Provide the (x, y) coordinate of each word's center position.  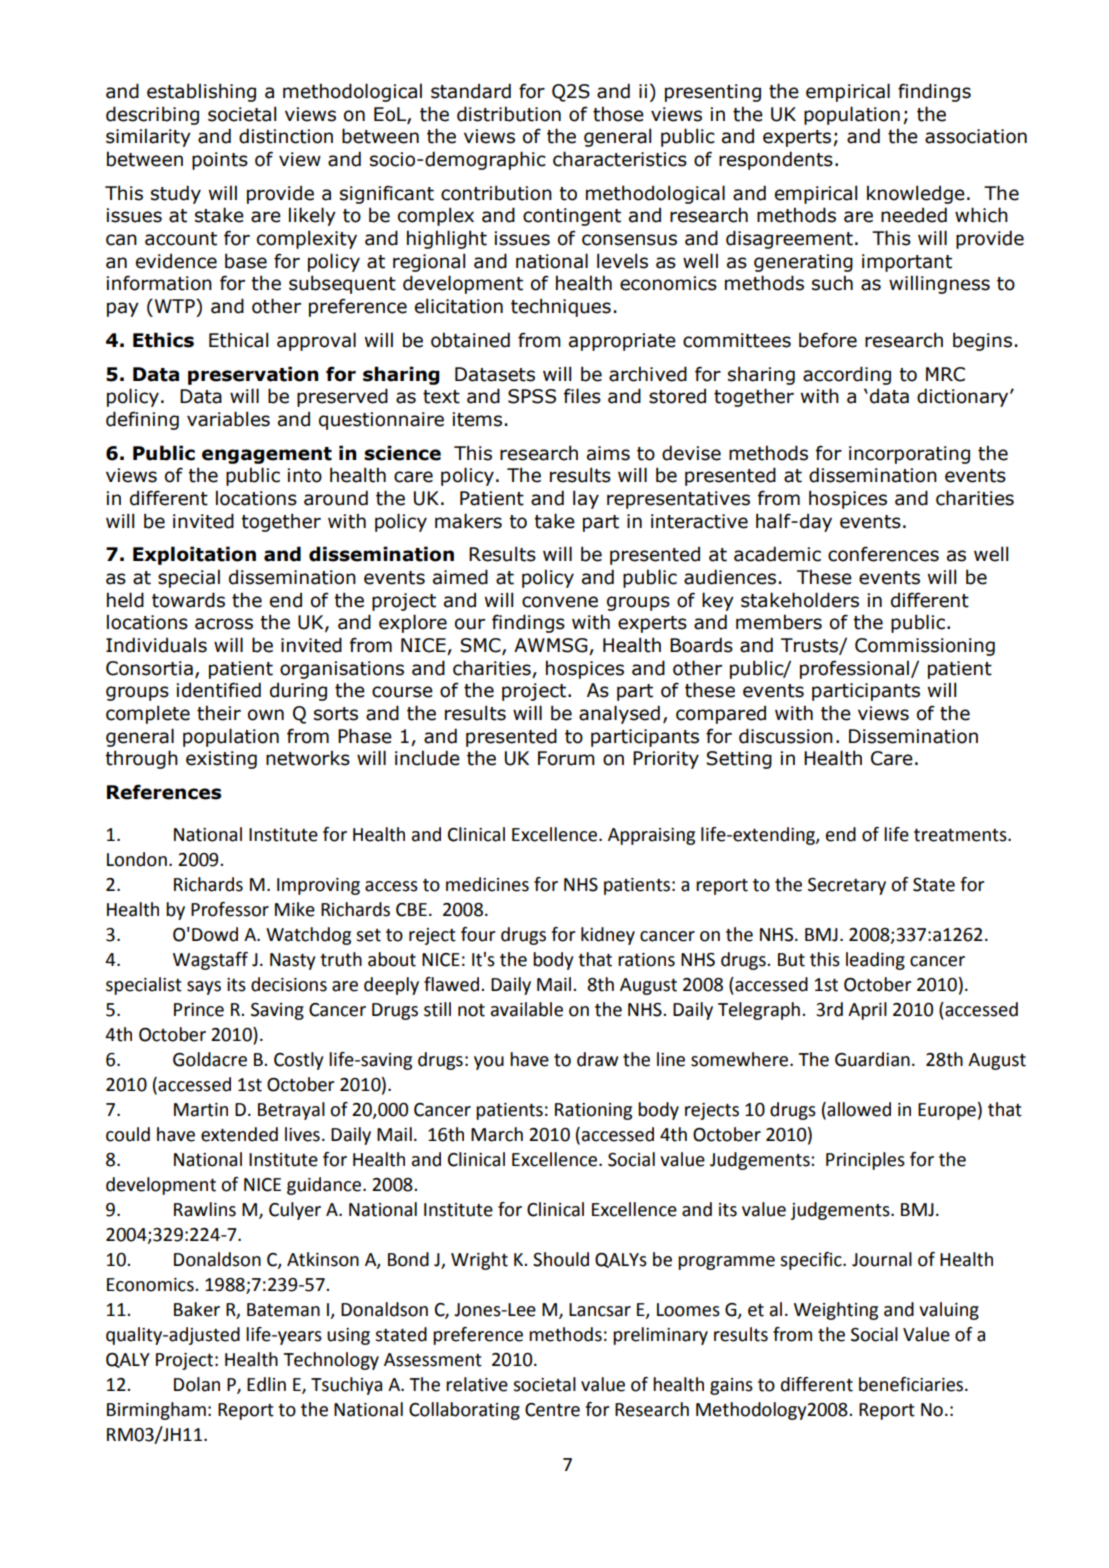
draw (597, 1059)
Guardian (872, 1059)
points (220, 161)
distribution (509, 114)
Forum (566, 758)
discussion (786, 736)
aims (608, 453)
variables (228, 419)
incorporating (909, 455)
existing (221, 760)
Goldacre (210, 1059)
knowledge (916, 194)
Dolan (197, 1384)
